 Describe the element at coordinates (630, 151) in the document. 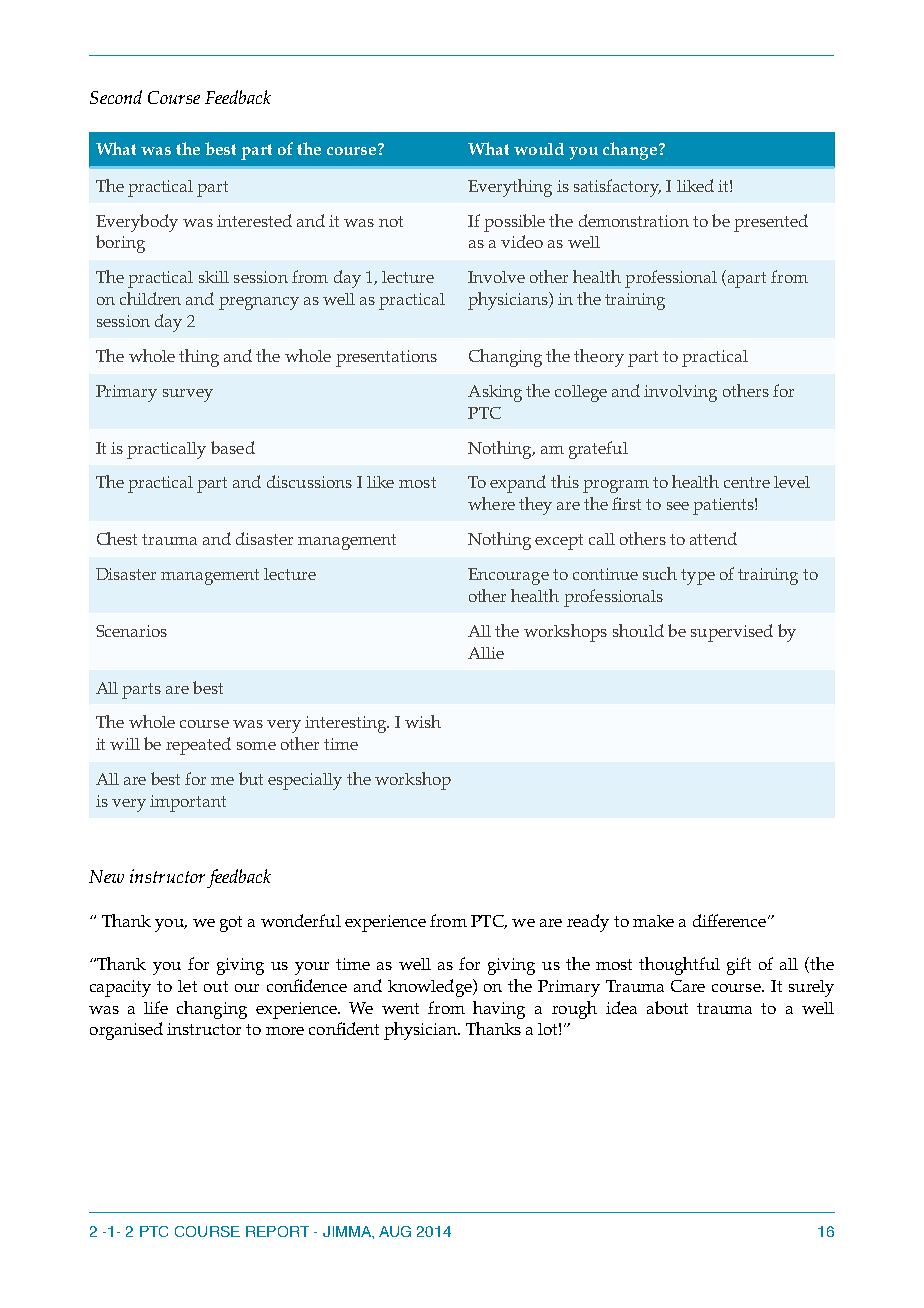

I see `change` at that location.
